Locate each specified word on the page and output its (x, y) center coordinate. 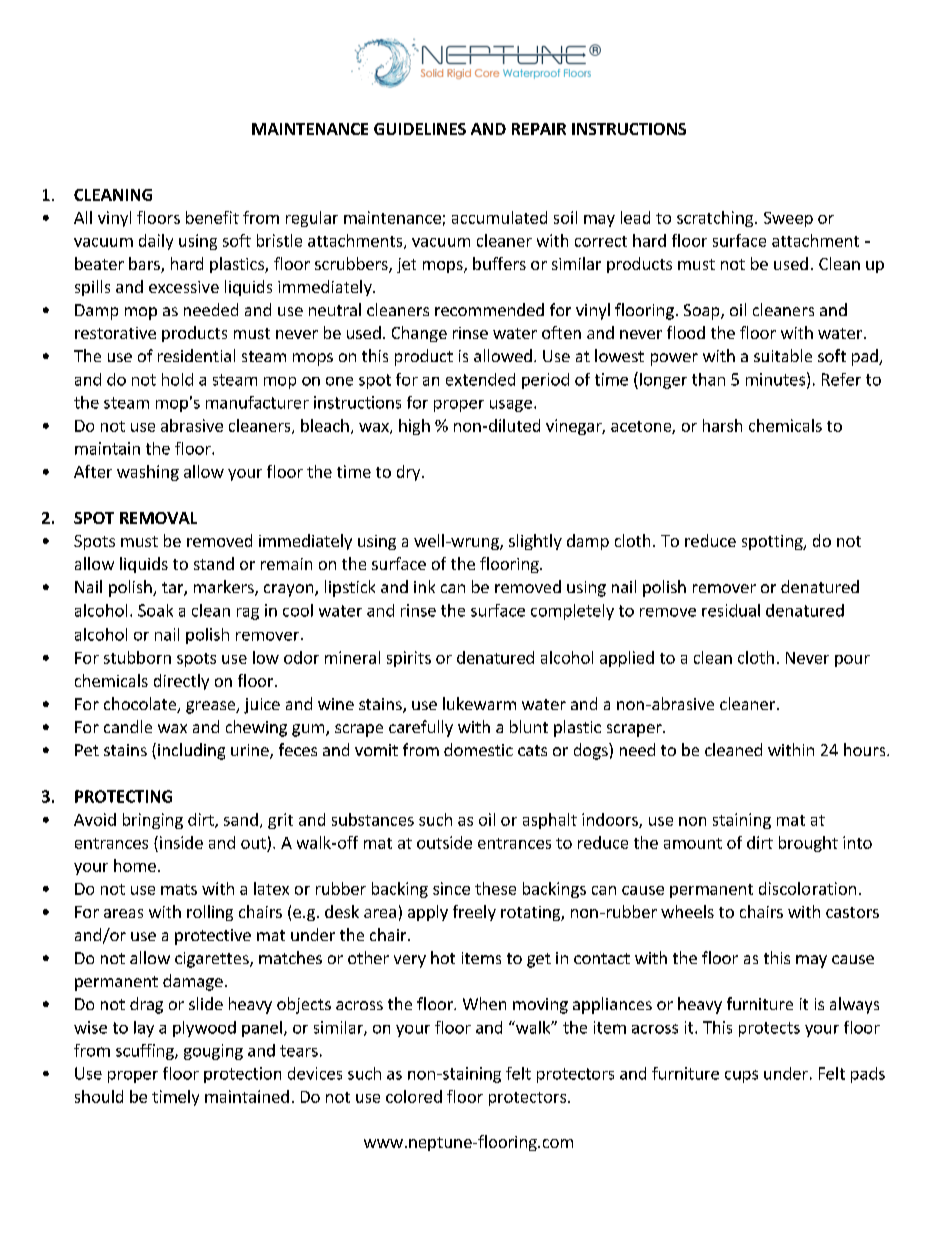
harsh (722, 425)
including (191, 751)
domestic (478, 749)
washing (148, 473)
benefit (212, 217)
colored (414, 1096)
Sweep (788, 219)
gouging (213, 1052)
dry (410, 473)
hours (866, 749)
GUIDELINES (420, 129)
